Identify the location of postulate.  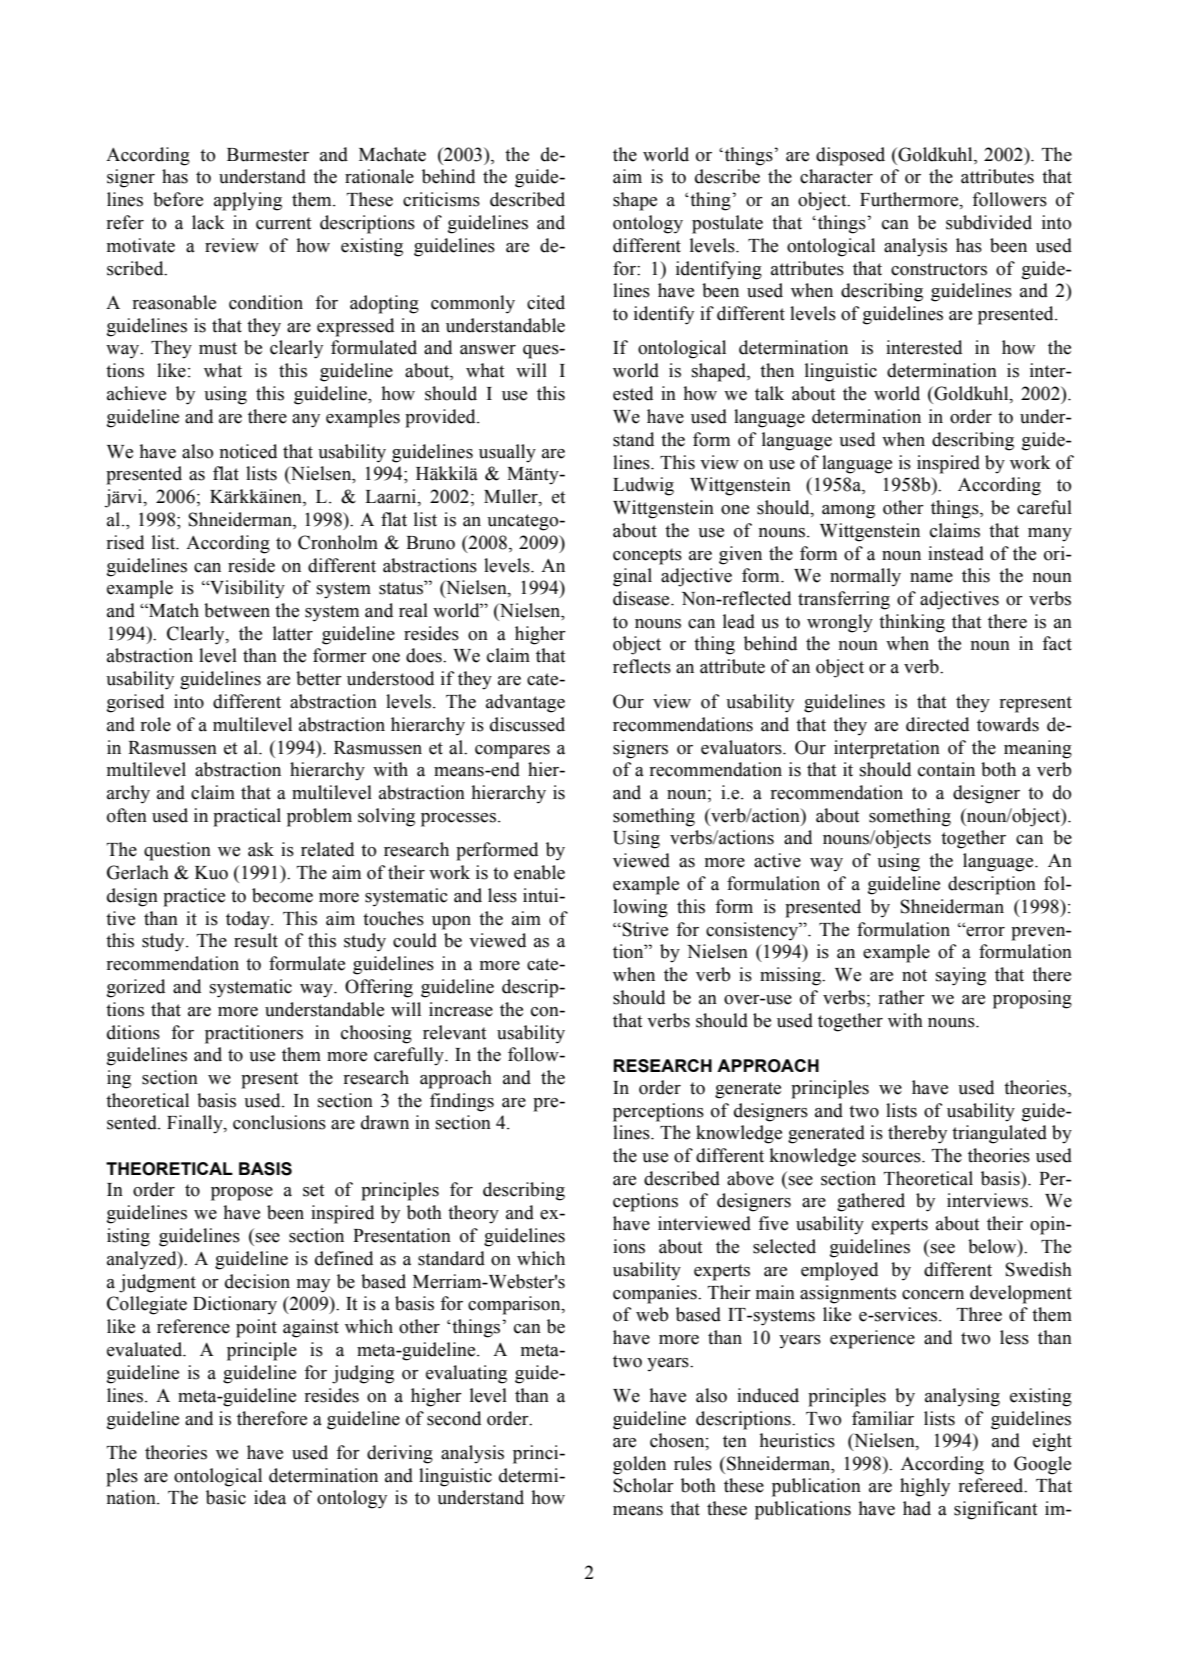
(727, 224).
